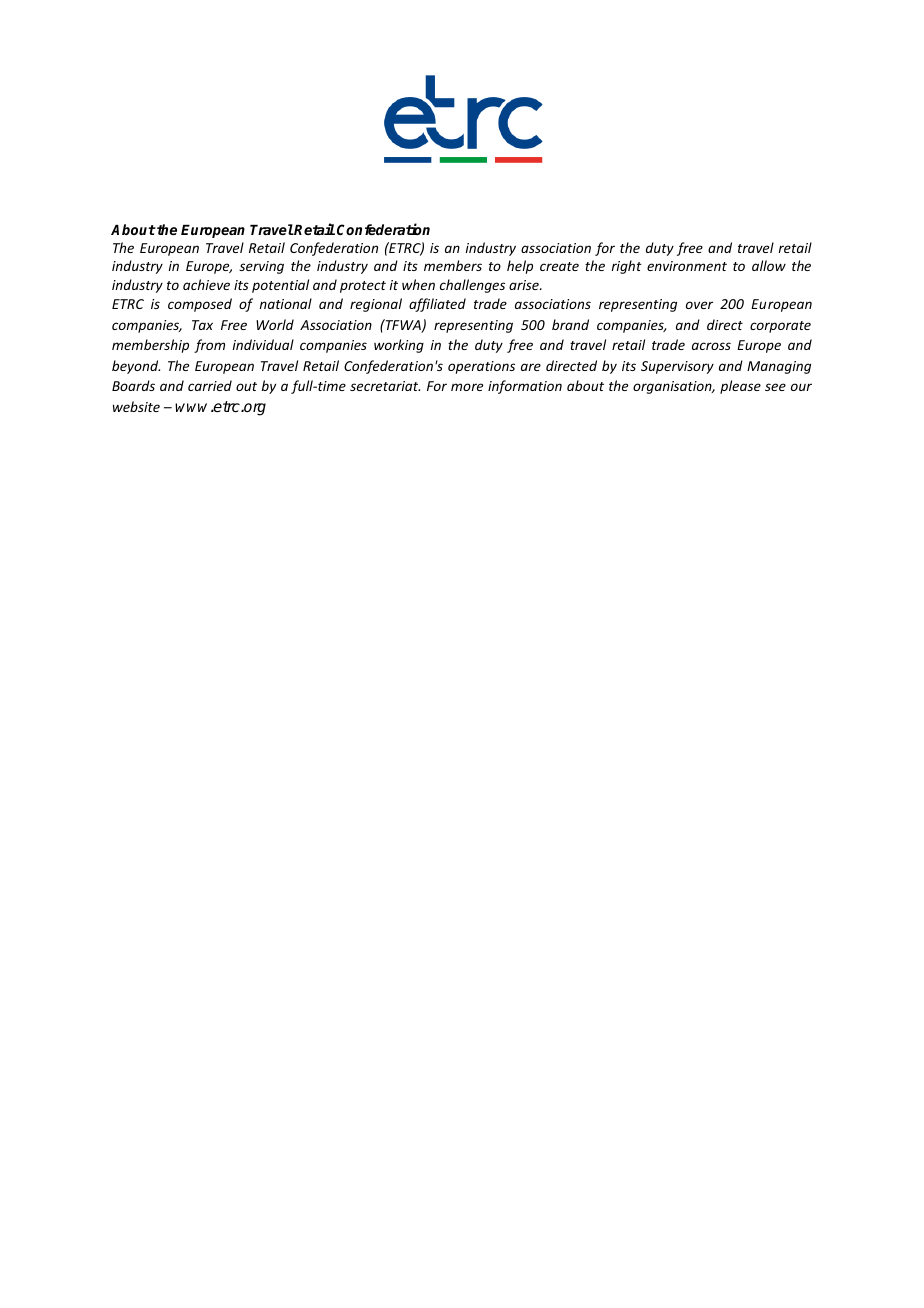 This document has width=924, height=1308. What do you see at coordinates (699, 305) in the document?
I see `over` at bounding box center [699, 305].
